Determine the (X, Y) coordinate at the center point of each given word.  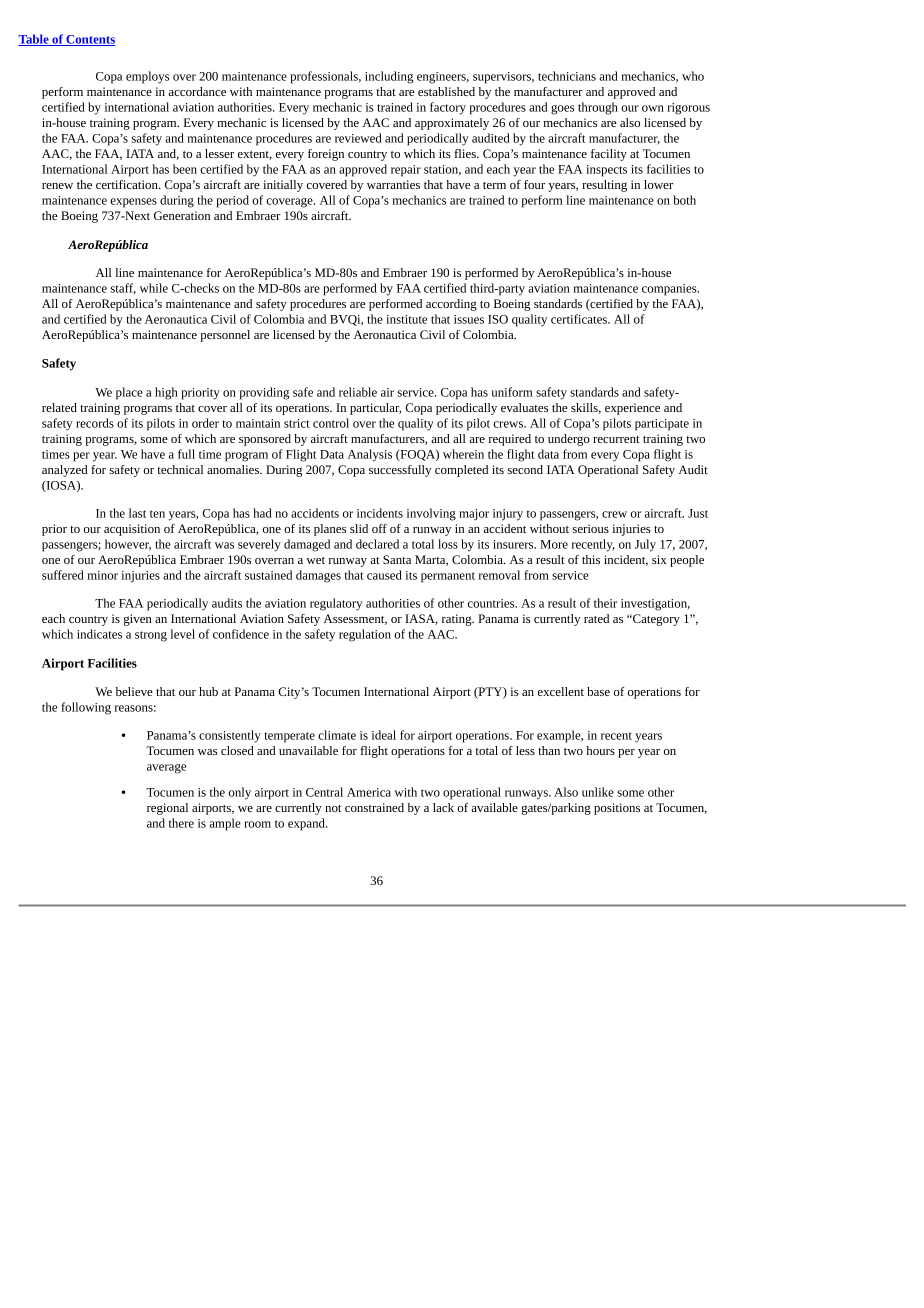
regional (167, 809)
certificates (580, 319)
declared (377, 544)
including (389, 77)
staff (123, 289)
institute (406, 319)
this (591, 559)
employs (147, 77)
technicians (567, 76)
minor (102, 575)
